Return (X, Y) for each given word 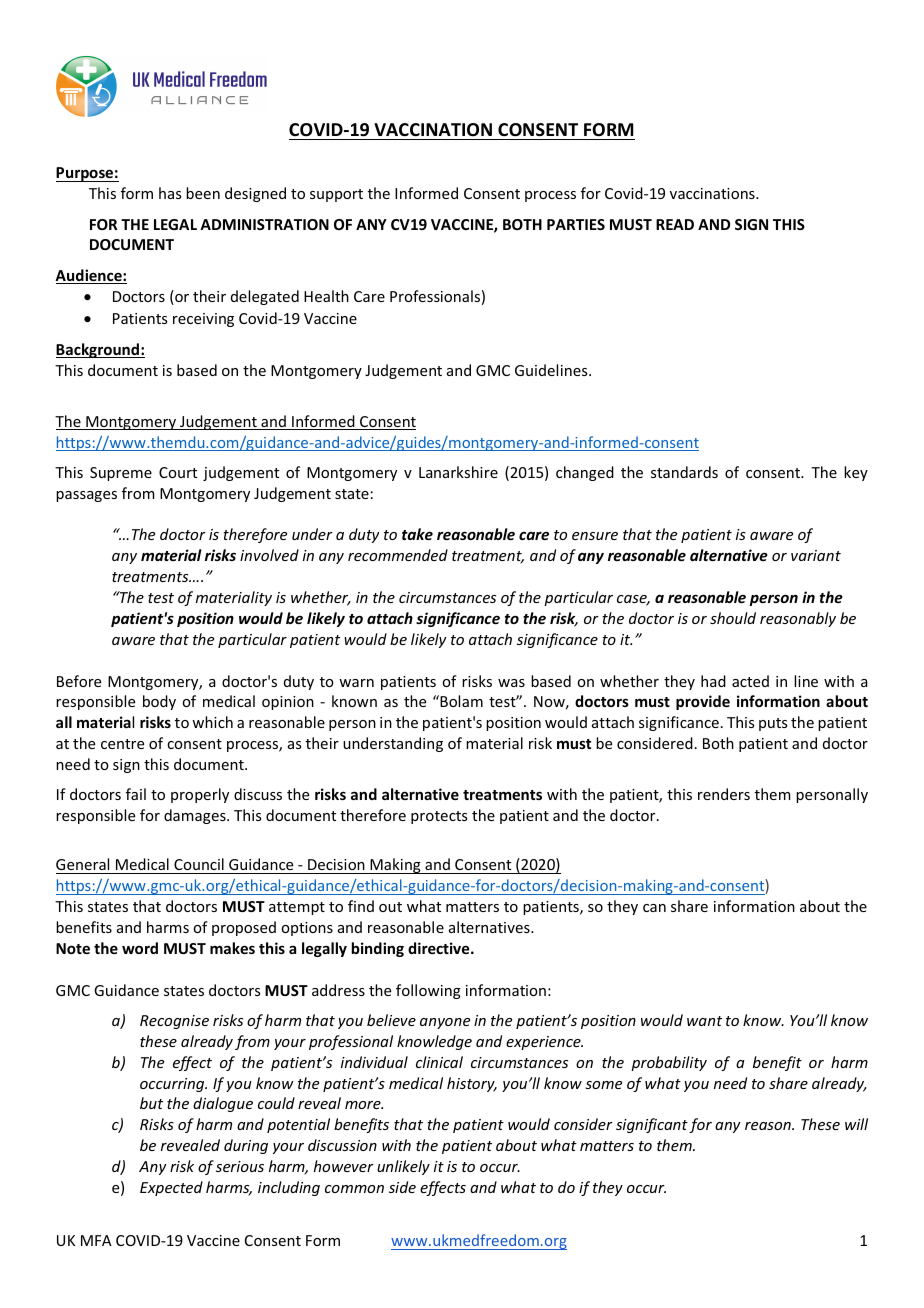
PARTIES (576, 224)
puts (773, 724)
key (856, 473)
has (170, 193)
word (140, 948)
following (428, 991)
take (417, 534)
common (354, 1189)
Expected (171, 1188)
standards (684, 472)
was (511, 683)
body (159, 702)
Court (178, 472)
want (704, 1021)
